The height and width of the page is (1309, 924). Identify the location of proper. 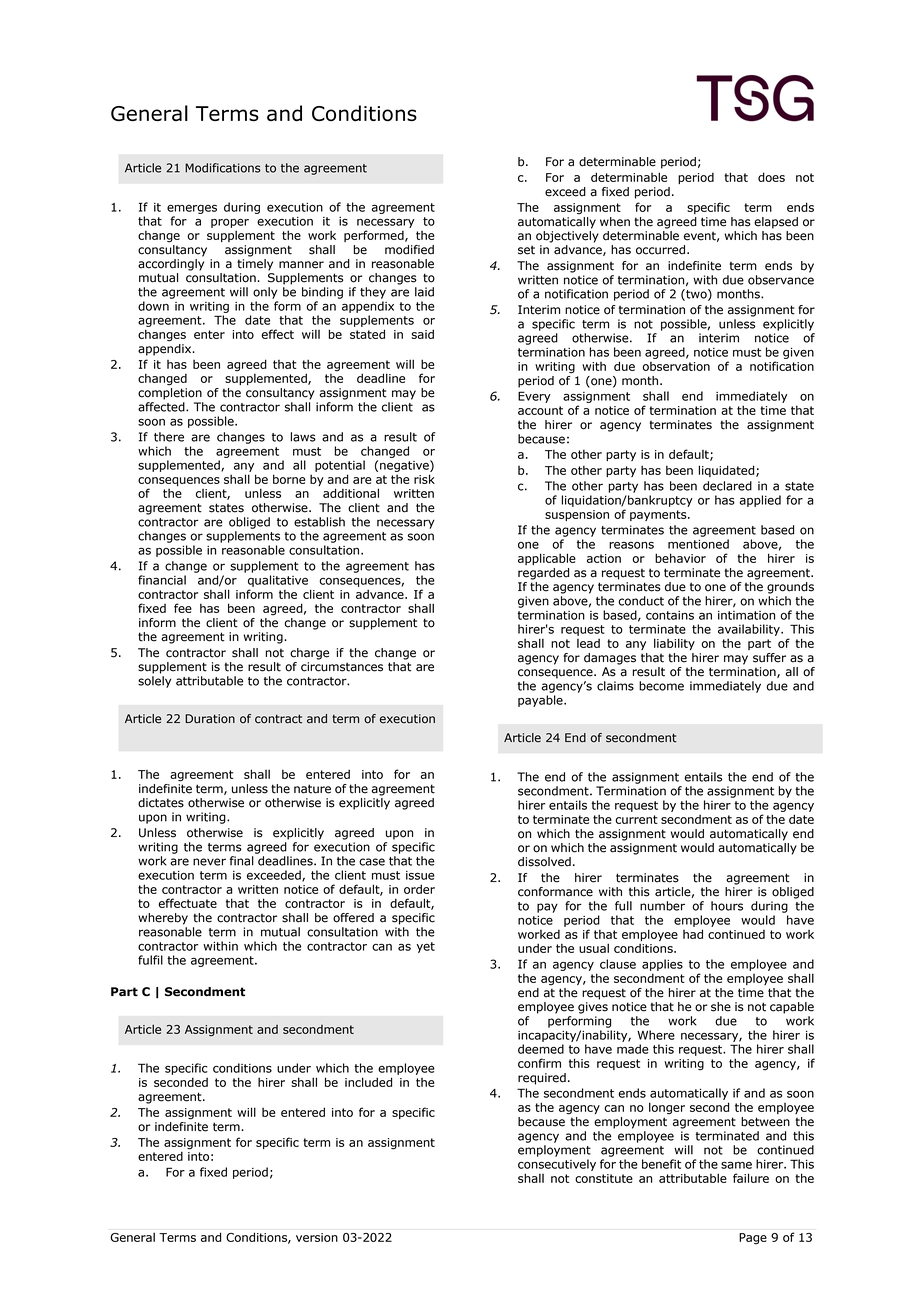
(230, 223).
